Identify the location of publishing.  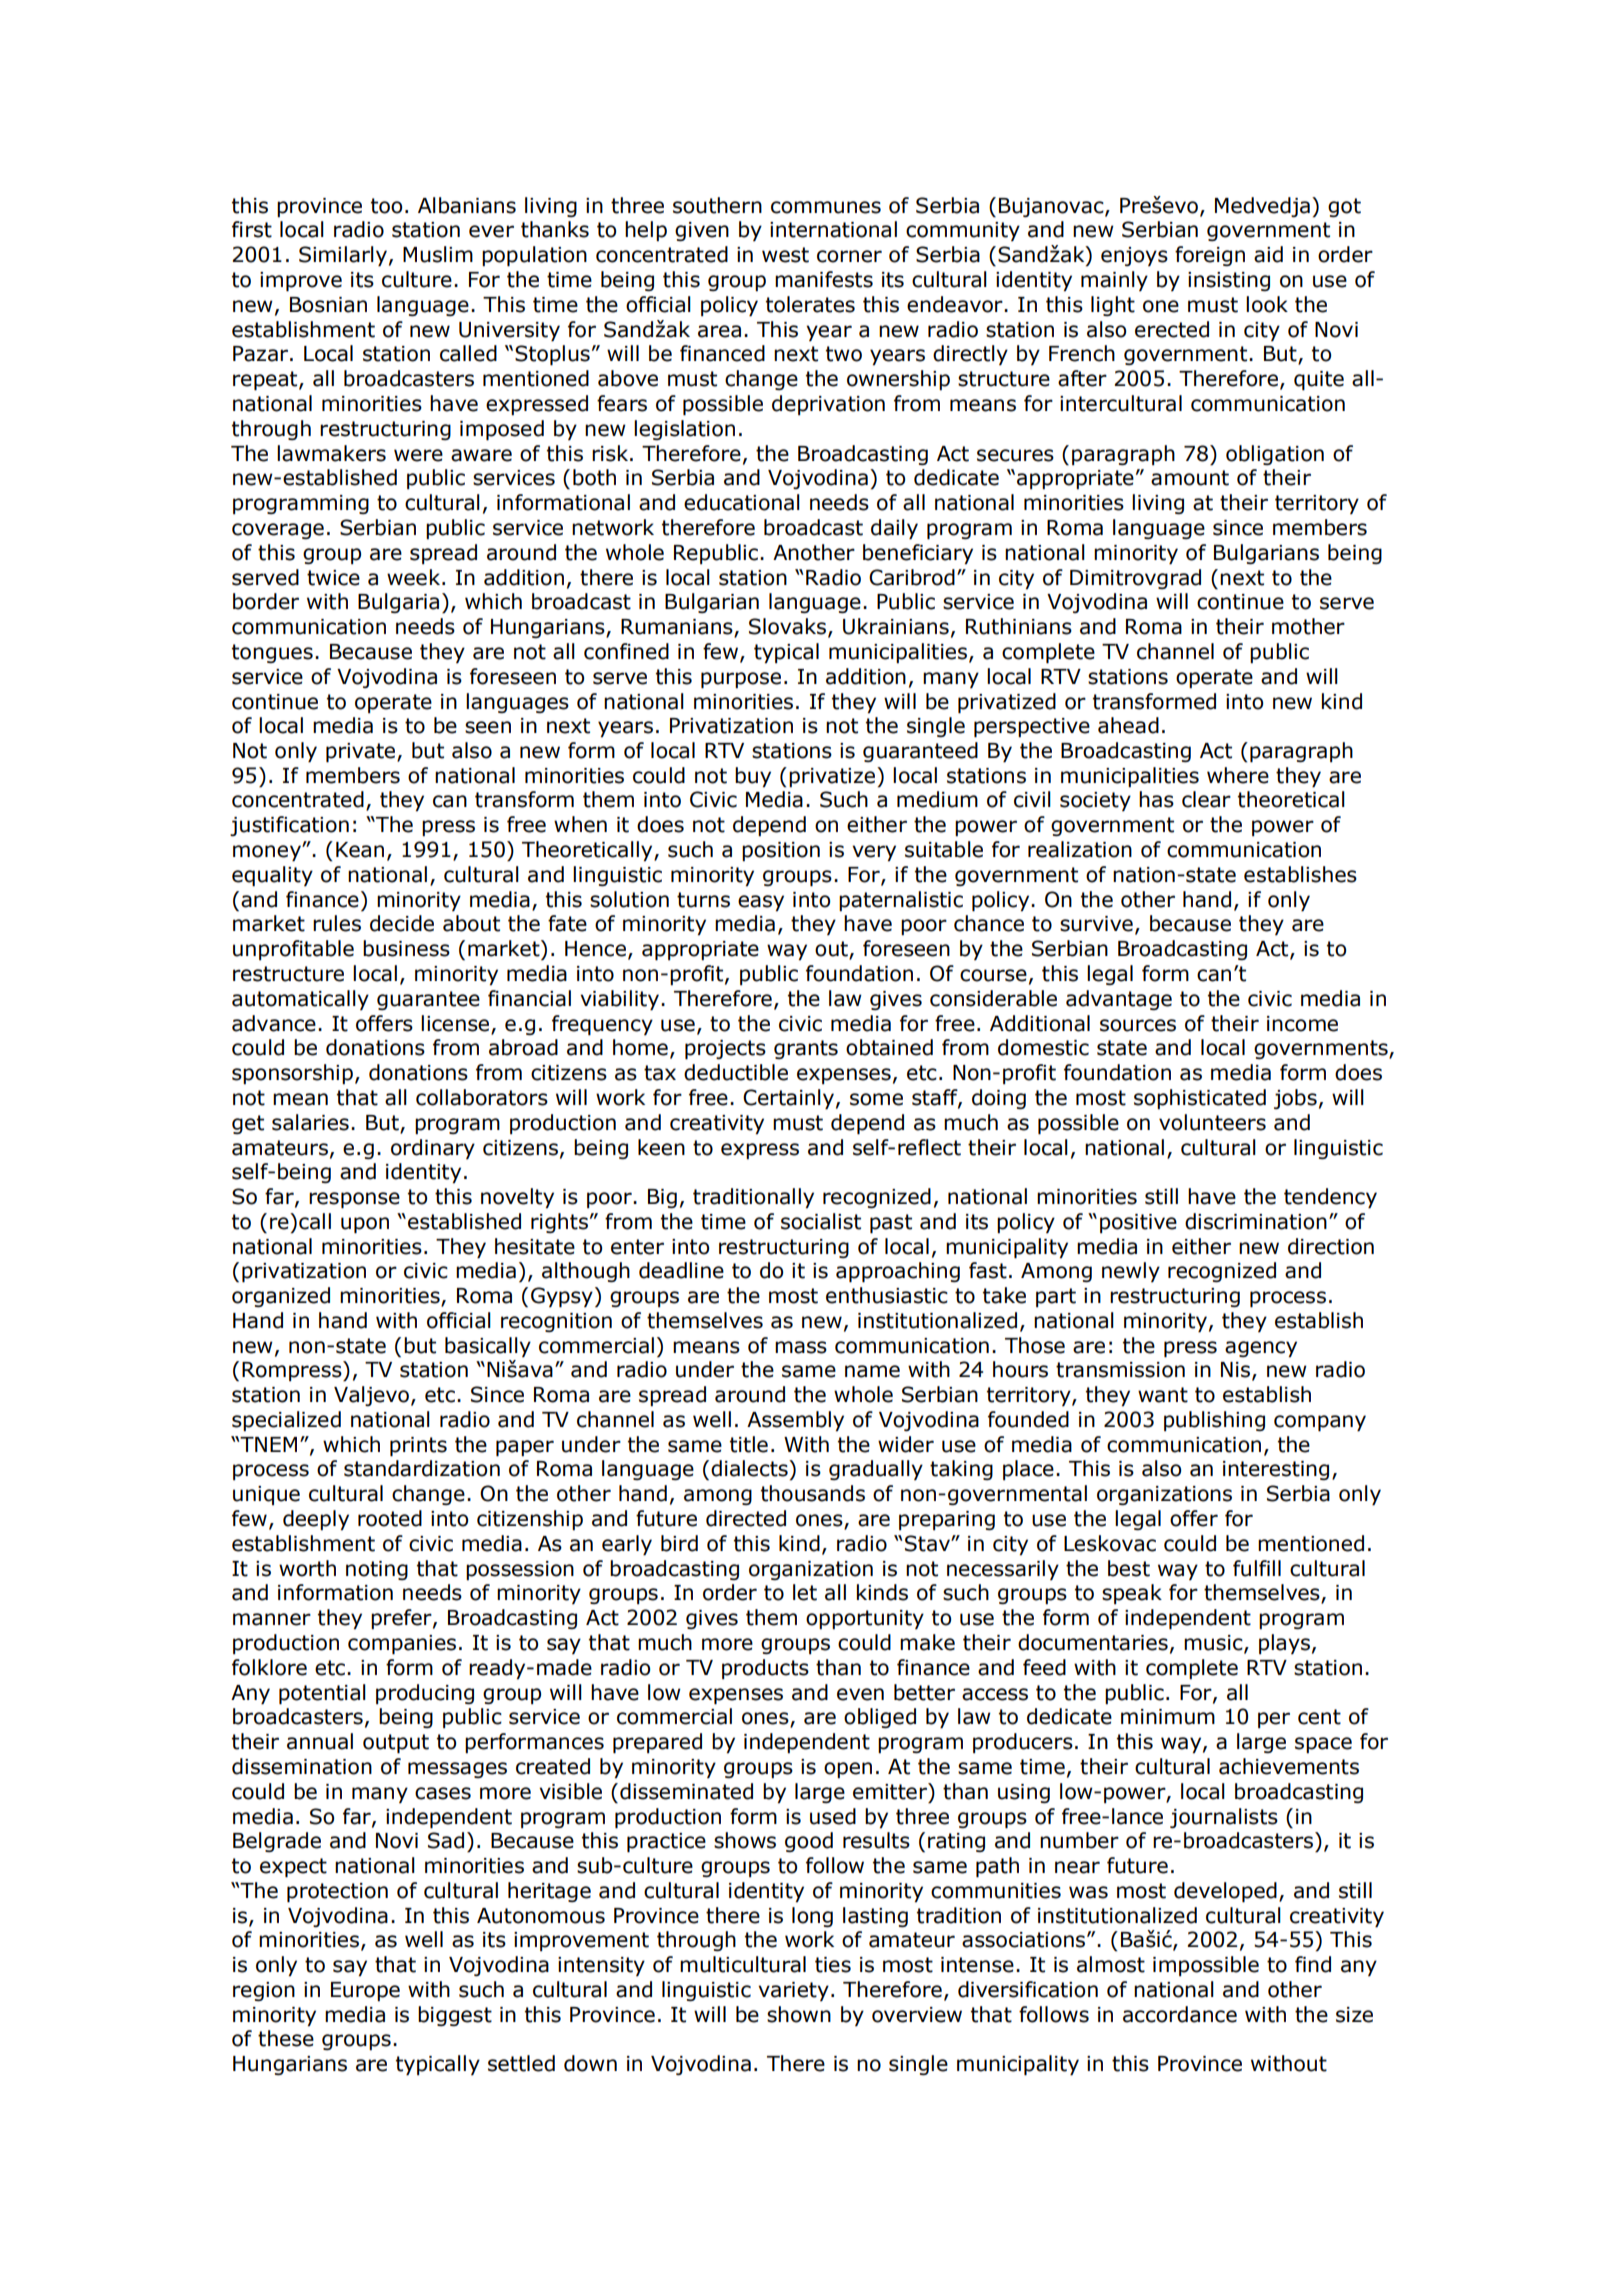
(1214, 1421).
